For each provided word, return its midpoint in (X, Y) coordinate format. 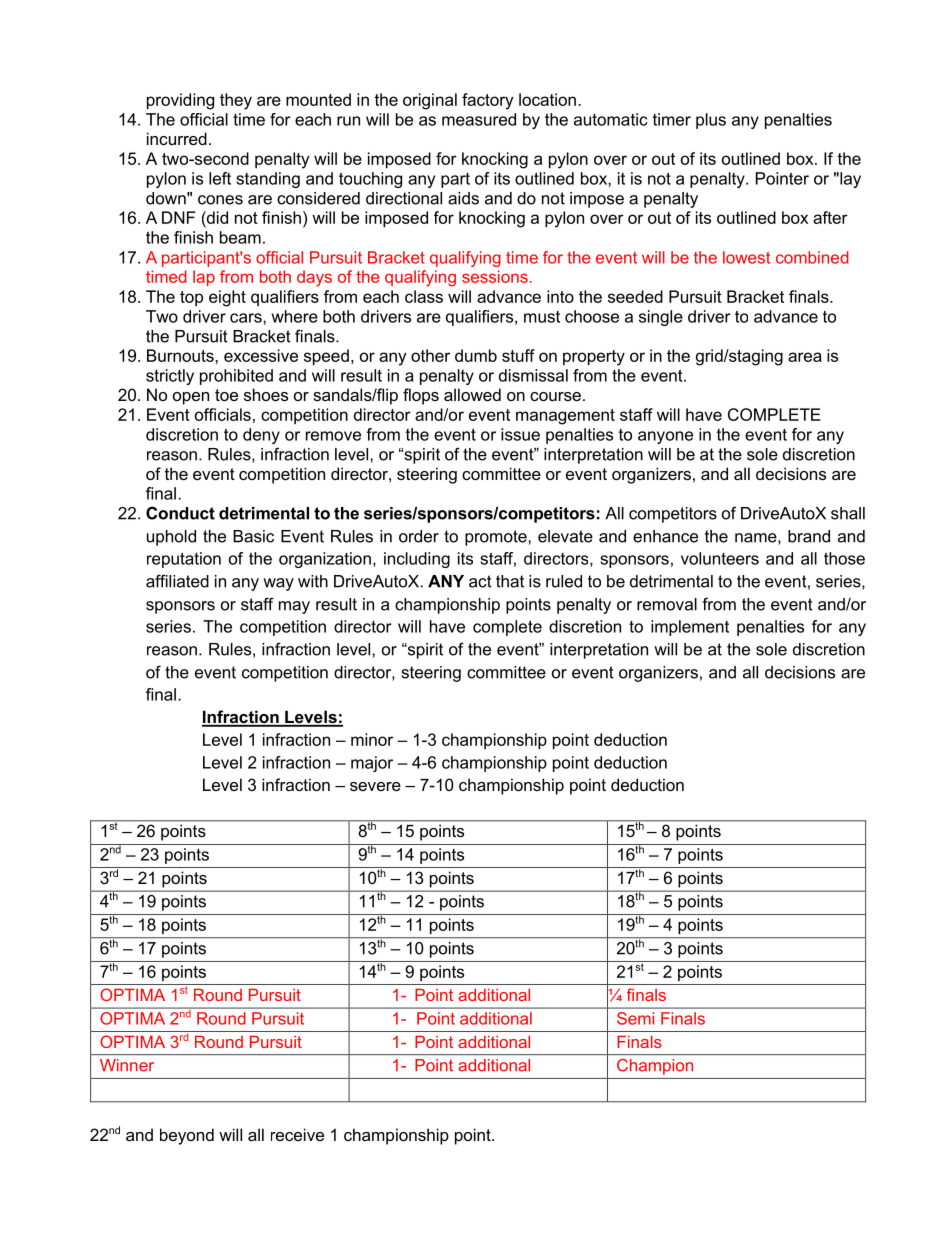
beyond (187, 1136)
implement (690, 628)
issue (520, 434)
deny (261, 436)
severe (375, 786)
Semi (635, 1018)
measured (479, 119)
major (372, 764)
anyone (665, 437)
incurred (177, 138)
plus (711, 121)
